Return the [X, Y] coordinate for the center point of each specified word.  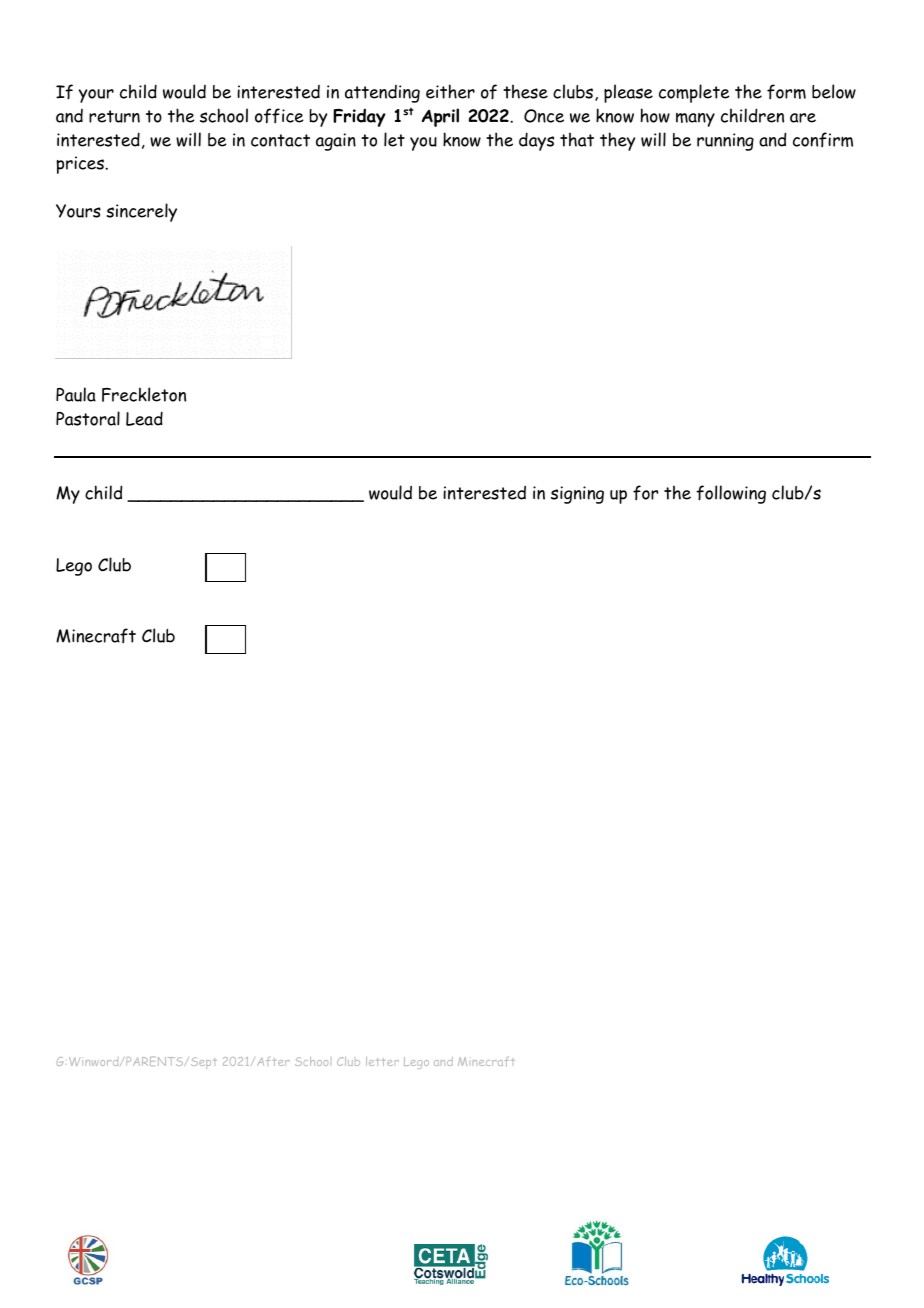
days [536, 141]
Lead [144, 418]
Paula [76, 394]
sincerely [141, 212]
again [336, 142]
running [725, 142]
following [731, 494]
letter [382, 1061]
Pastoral [88, 418]
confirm [823, 140]
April [440, 117]
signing [577, 495]
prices [81, 165]
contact [280, 140]
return [114, 116]
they [617, 141]
